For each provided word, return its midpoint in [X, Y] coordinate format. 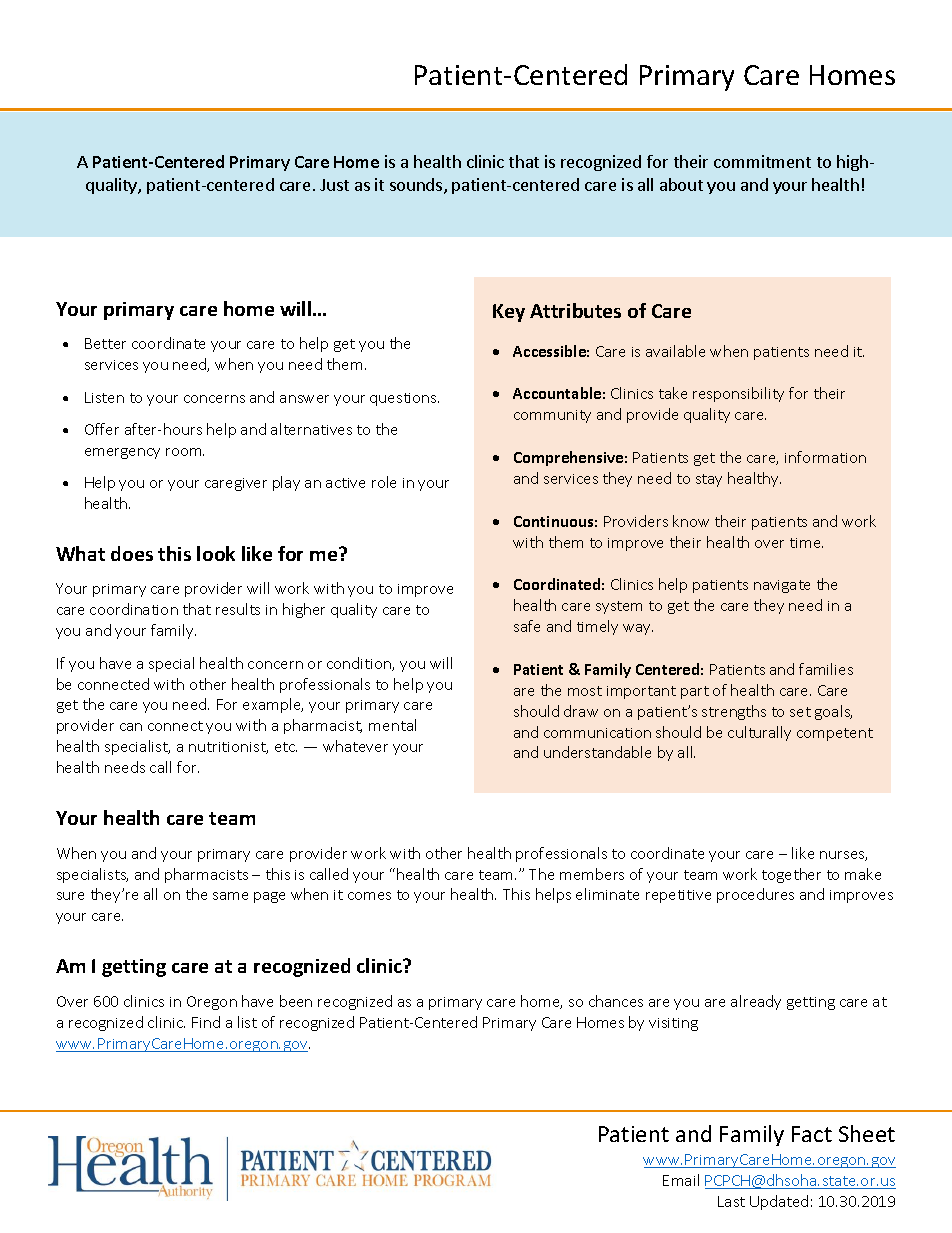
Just [334, 185]
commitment [762, 161]
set [800, 712]
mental [392, 725]
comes [369, 896]
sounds [417, 186]
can [131, 727]
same [230, 896]
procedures [755, 895]
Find [206, 1022]
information [825, 457]
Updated [779, 1202]
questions [404, 399]
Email [681, 1180]
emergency [122, 453]
